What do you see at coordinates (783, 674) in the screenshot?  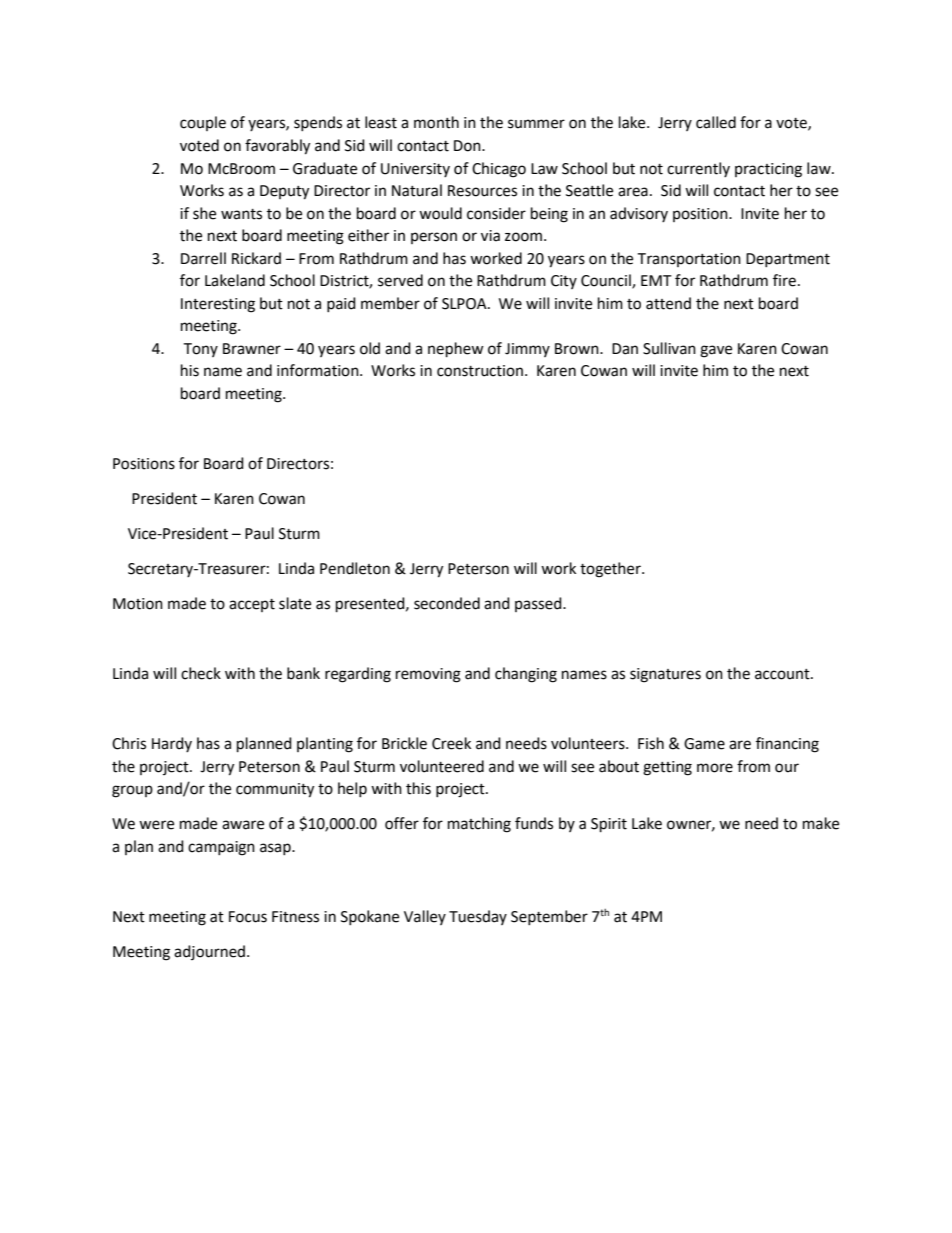 I see `account` at bounding box center [783, 674].
